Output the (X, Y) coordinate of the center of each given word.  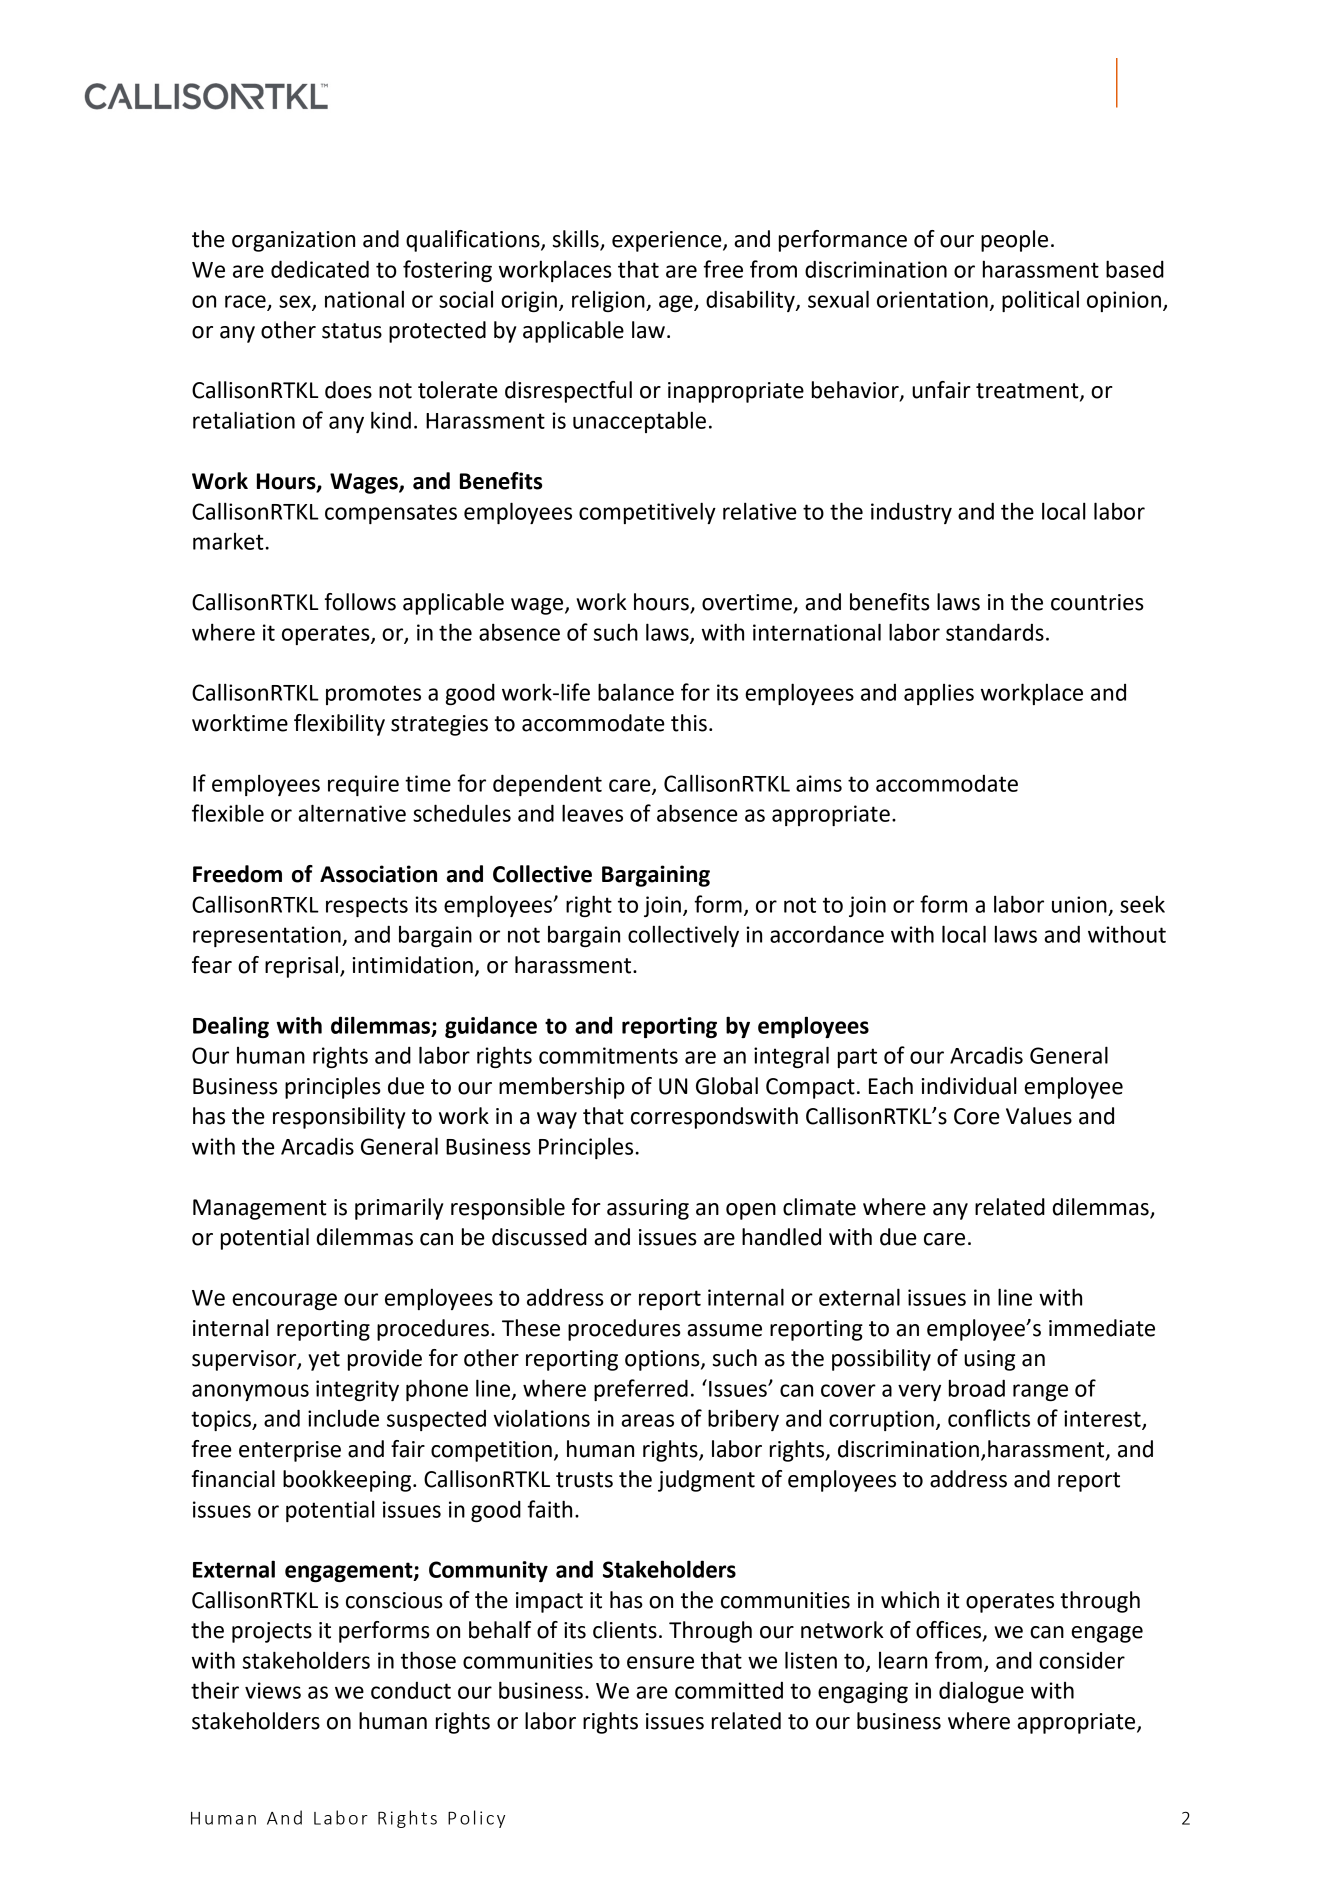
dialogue (981, 1692)
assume (724, 1330)
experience (668, 241)
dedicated (320, 269)
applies (939, 694)
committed (729, 1690)
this (689, 723)
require (363, 785)
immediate (1102, 1328)
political (1040, 301)
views (273, 1690)
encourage (284, 1301)
